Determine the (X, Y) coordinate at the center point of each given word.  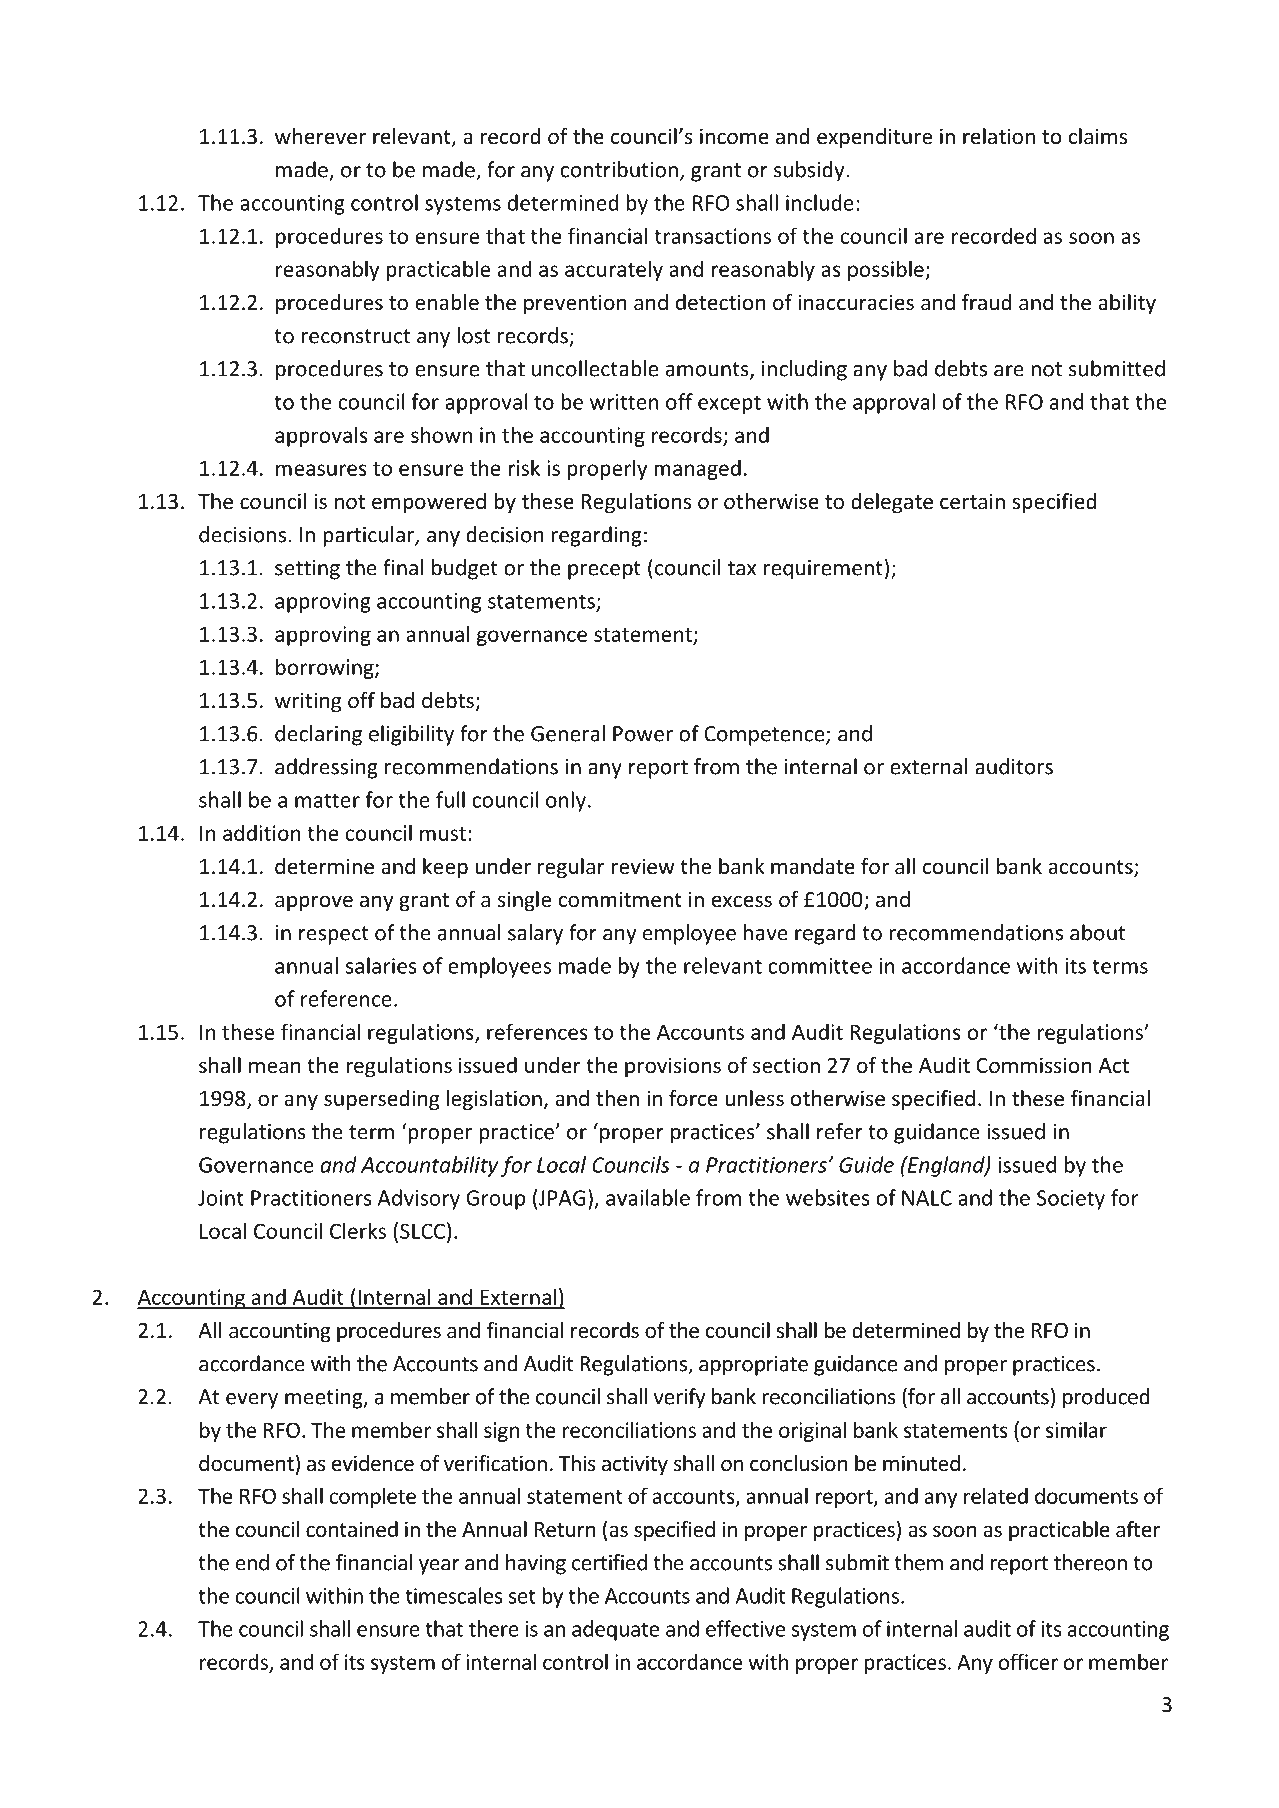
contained (352, 1529)
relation (999, 136)
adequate (615, 1630)
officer (1028, 1661)
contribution (619, 169)
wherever (320, 136)
